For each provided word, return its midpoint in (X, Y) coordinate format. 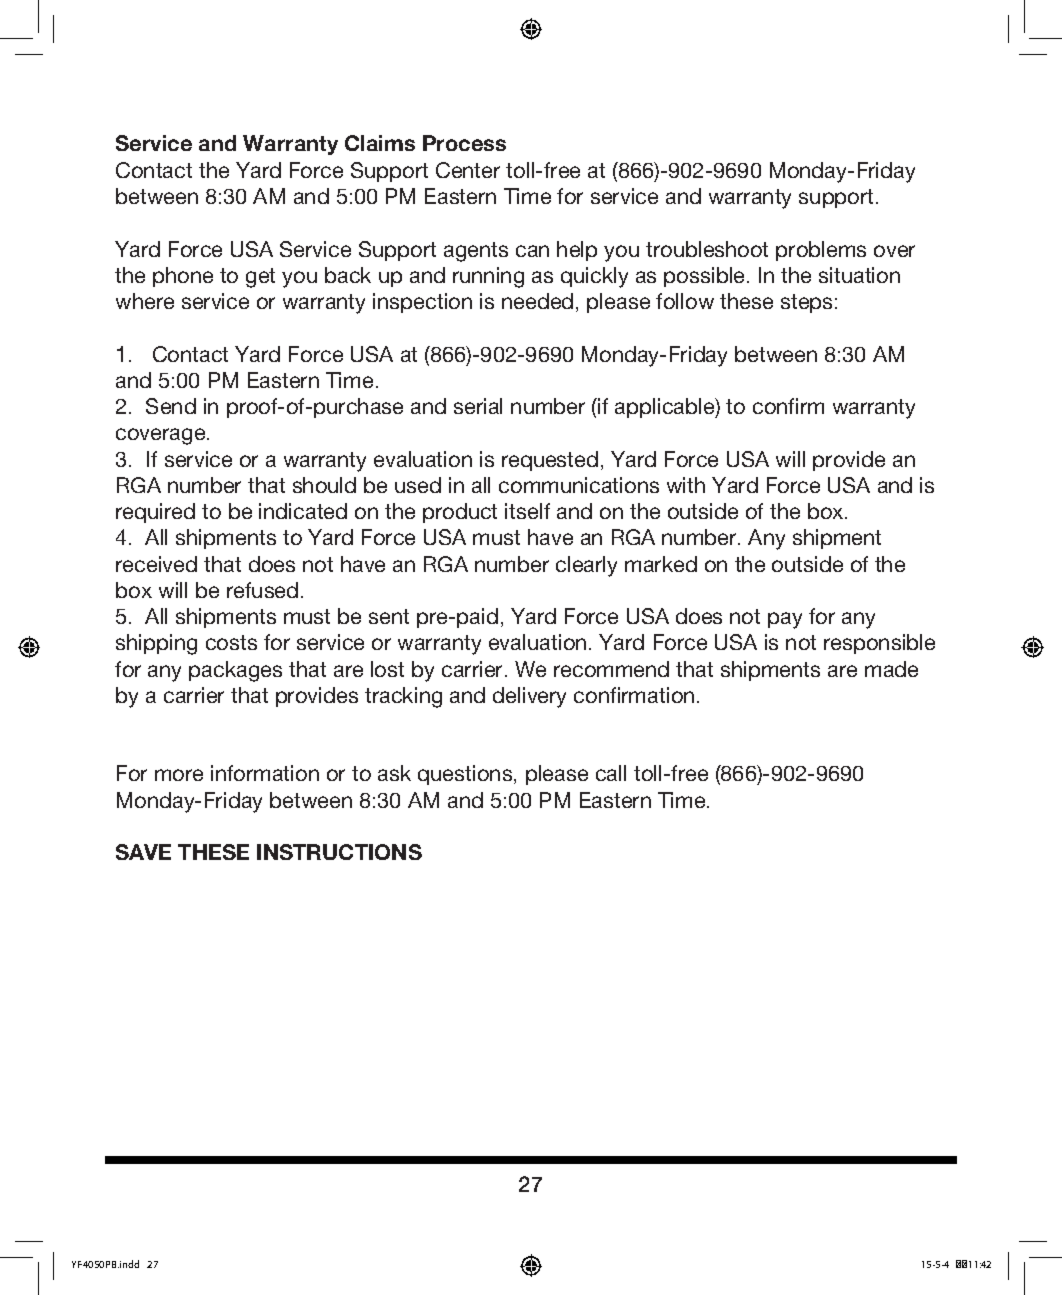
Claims (380, 143)
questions (466, 775)
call (611, 773)
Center (468, 170)
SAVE (143, 852)
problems (821, 251)
